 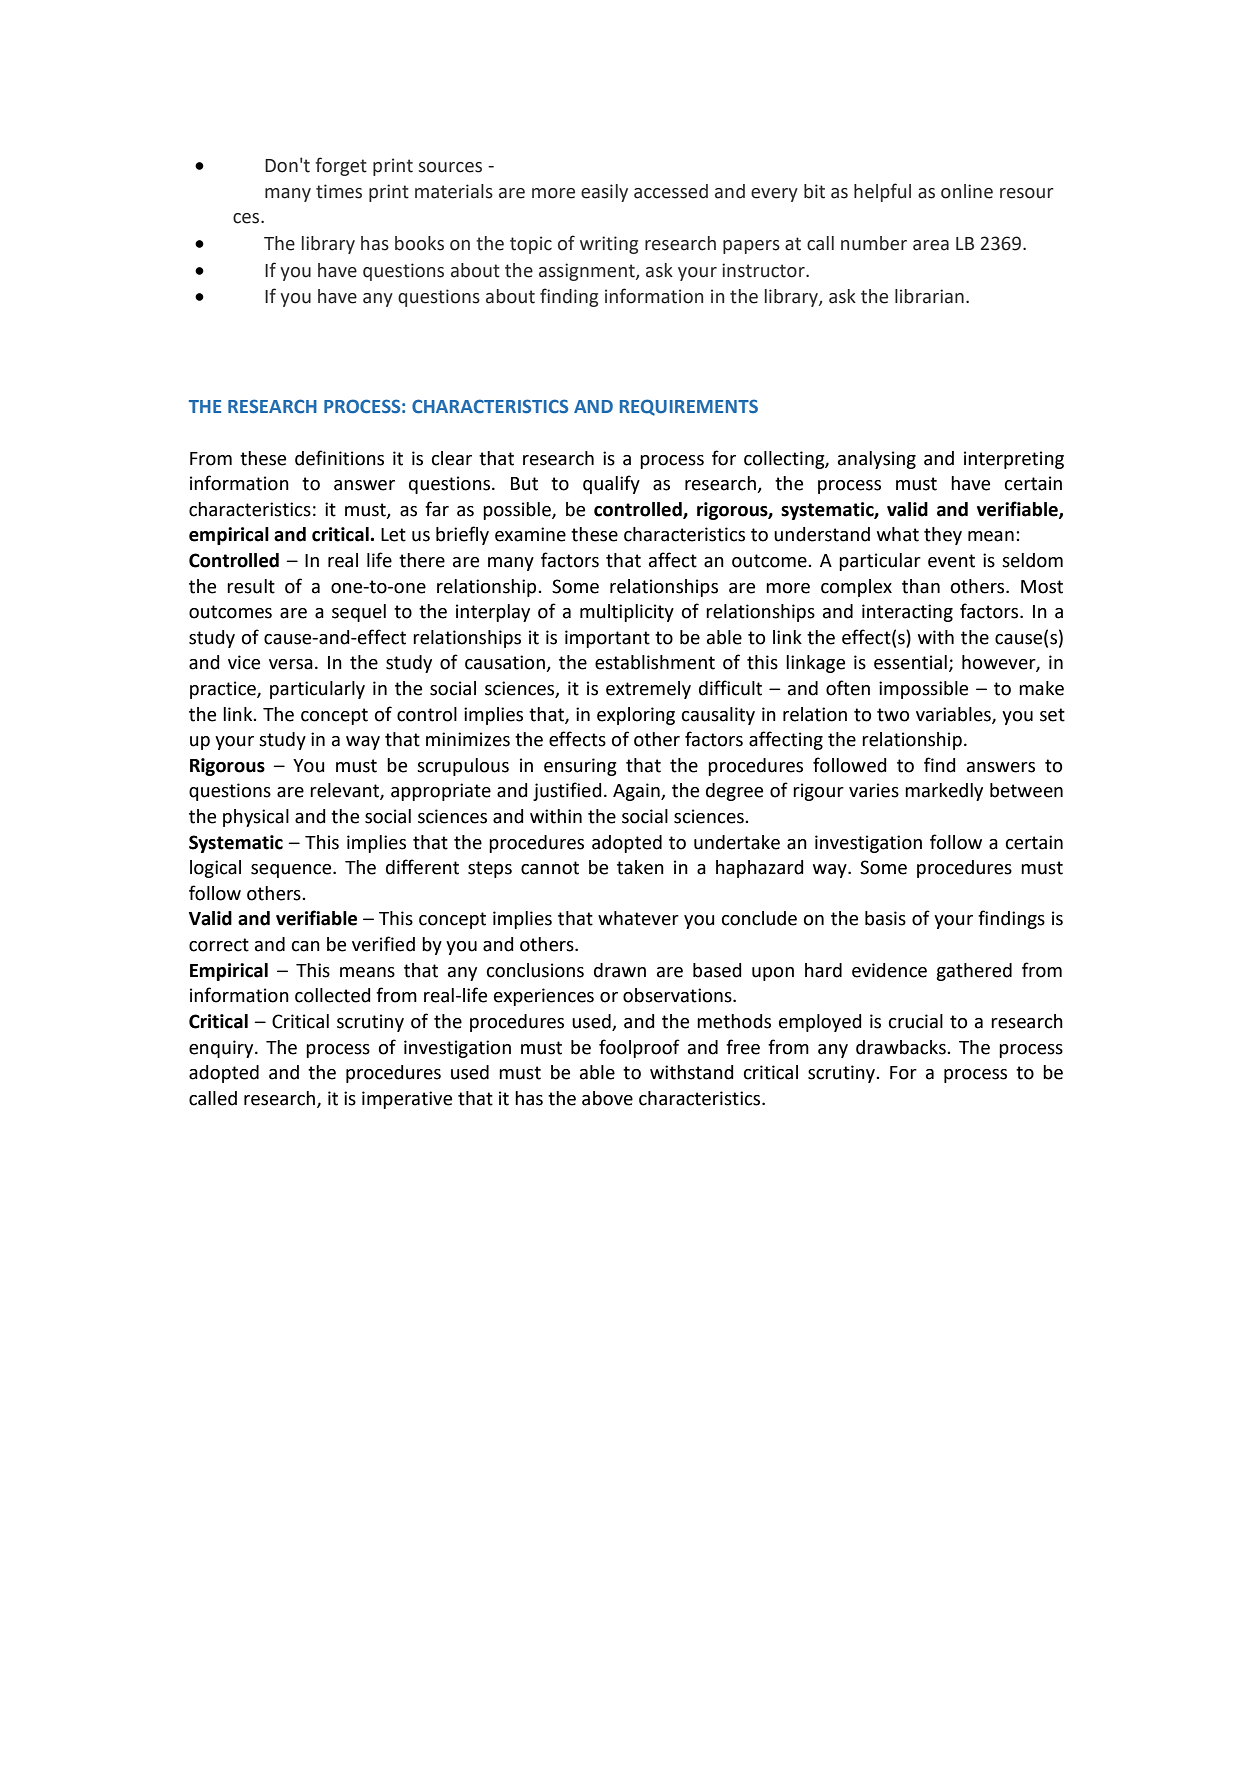 What do you see at coordinates (607, 639) in the screenshot?
I see `important` at bounding box center [607, 639].
